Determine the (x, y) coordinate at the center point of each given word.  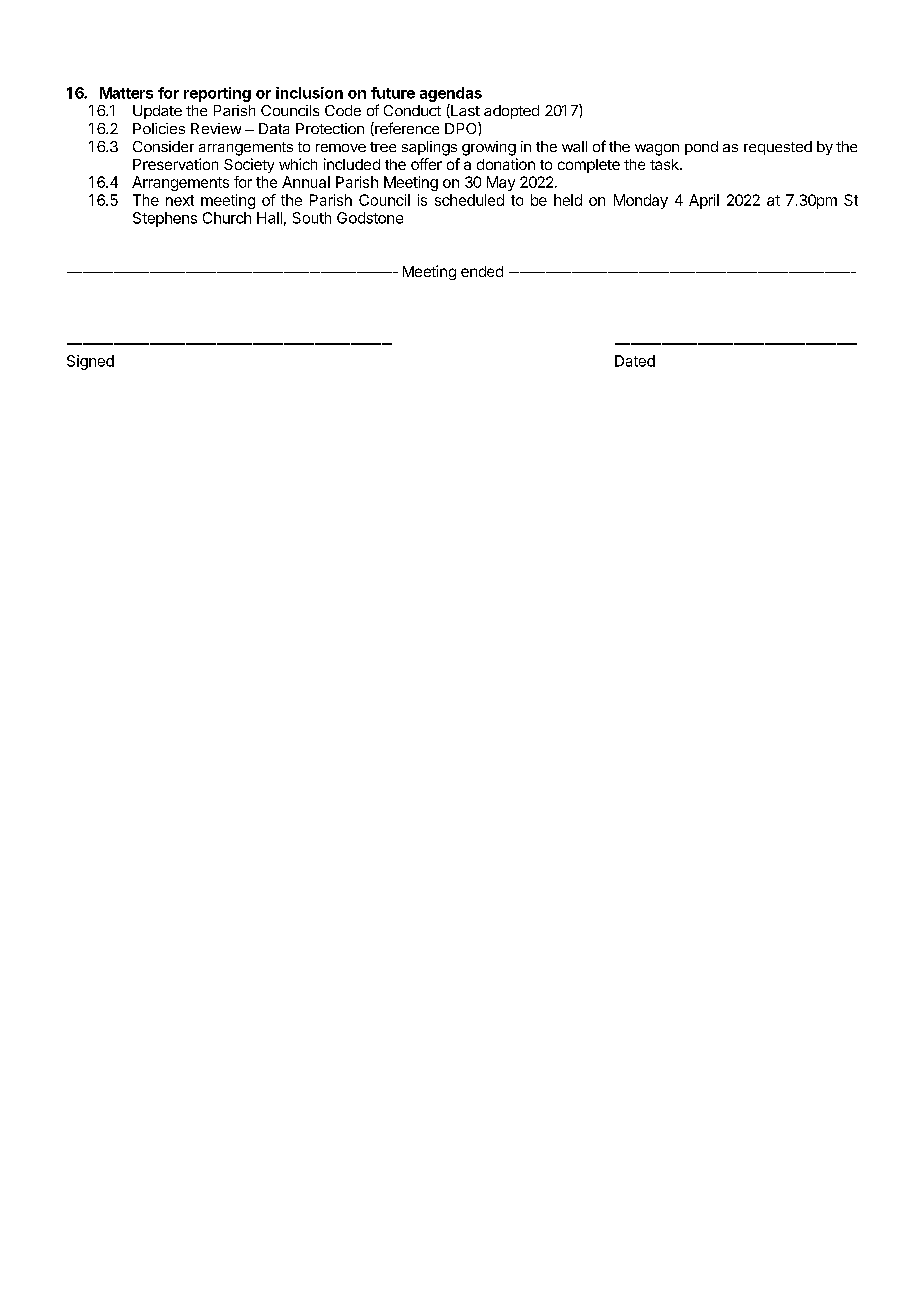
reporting (217, 94)
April (704, 201)
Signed (90, 362)
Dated (635, 361)
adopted (511, 112)
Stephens (165, 219)
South (312, 218)
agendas (451, 94)
